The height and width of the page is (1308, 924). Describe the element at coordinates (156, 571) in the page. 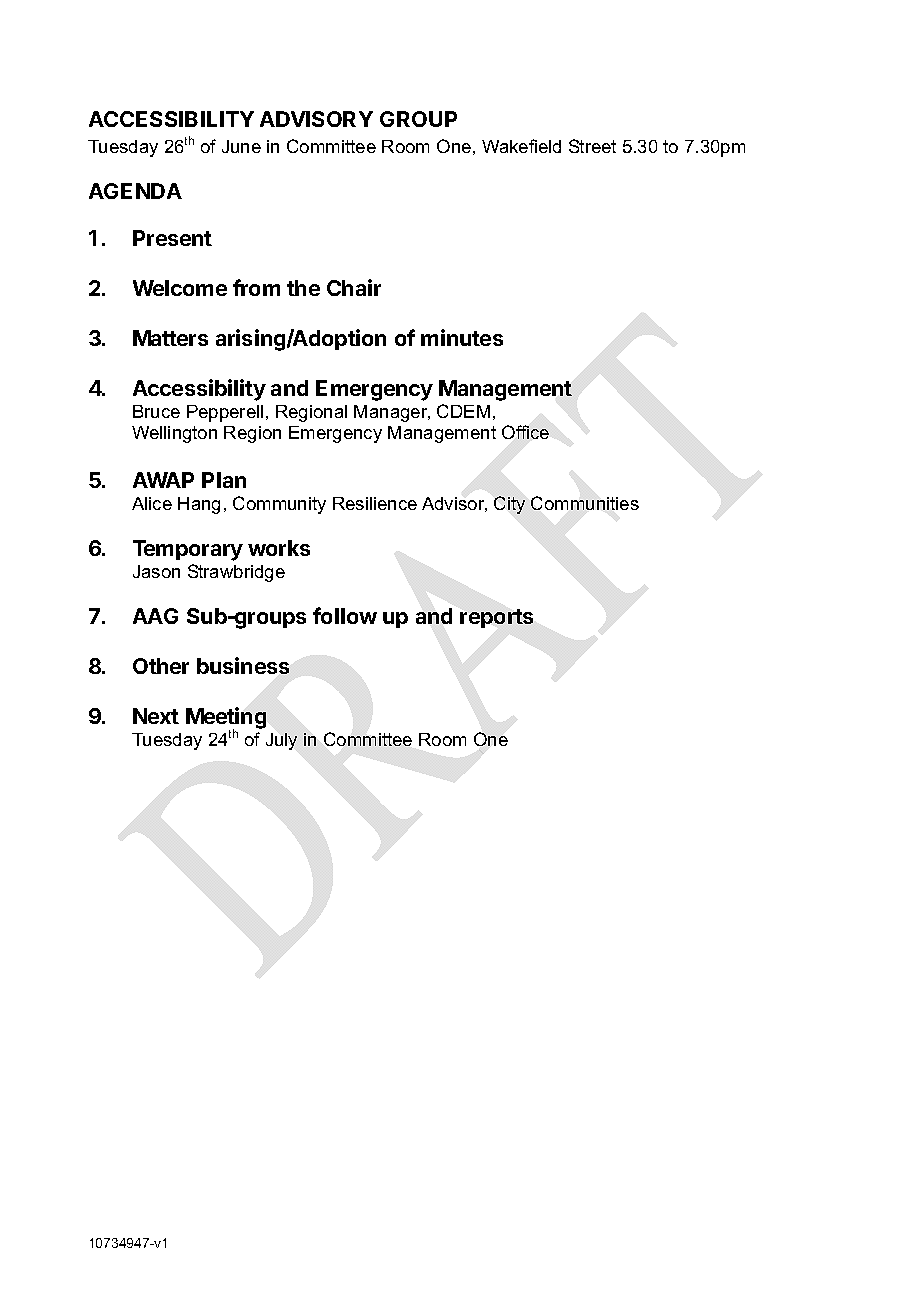

I see `Jason` at that location.
